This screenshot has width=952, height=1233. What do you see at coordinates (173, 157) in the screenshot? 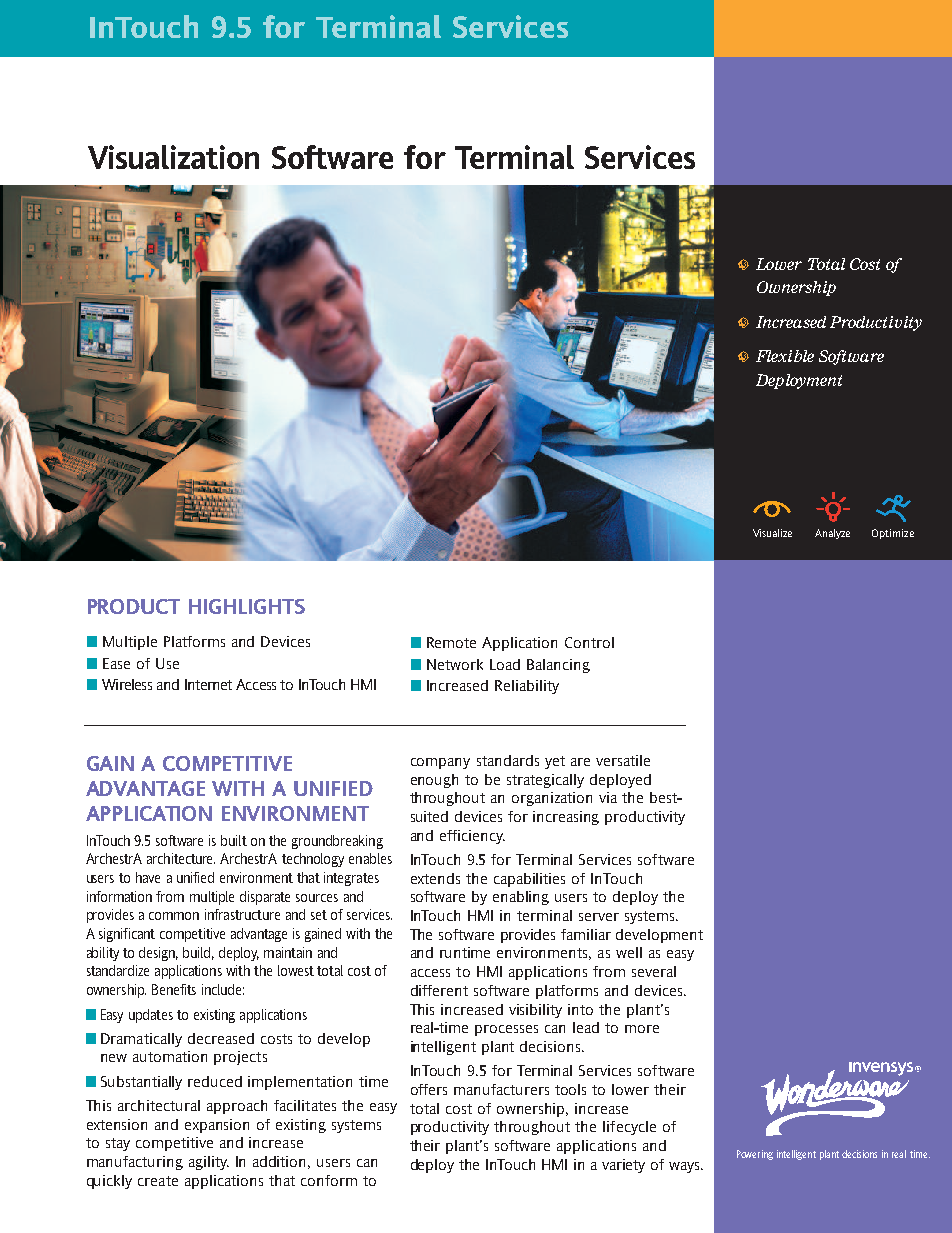
I see `Visualization` at bounding box center [173, 157].
